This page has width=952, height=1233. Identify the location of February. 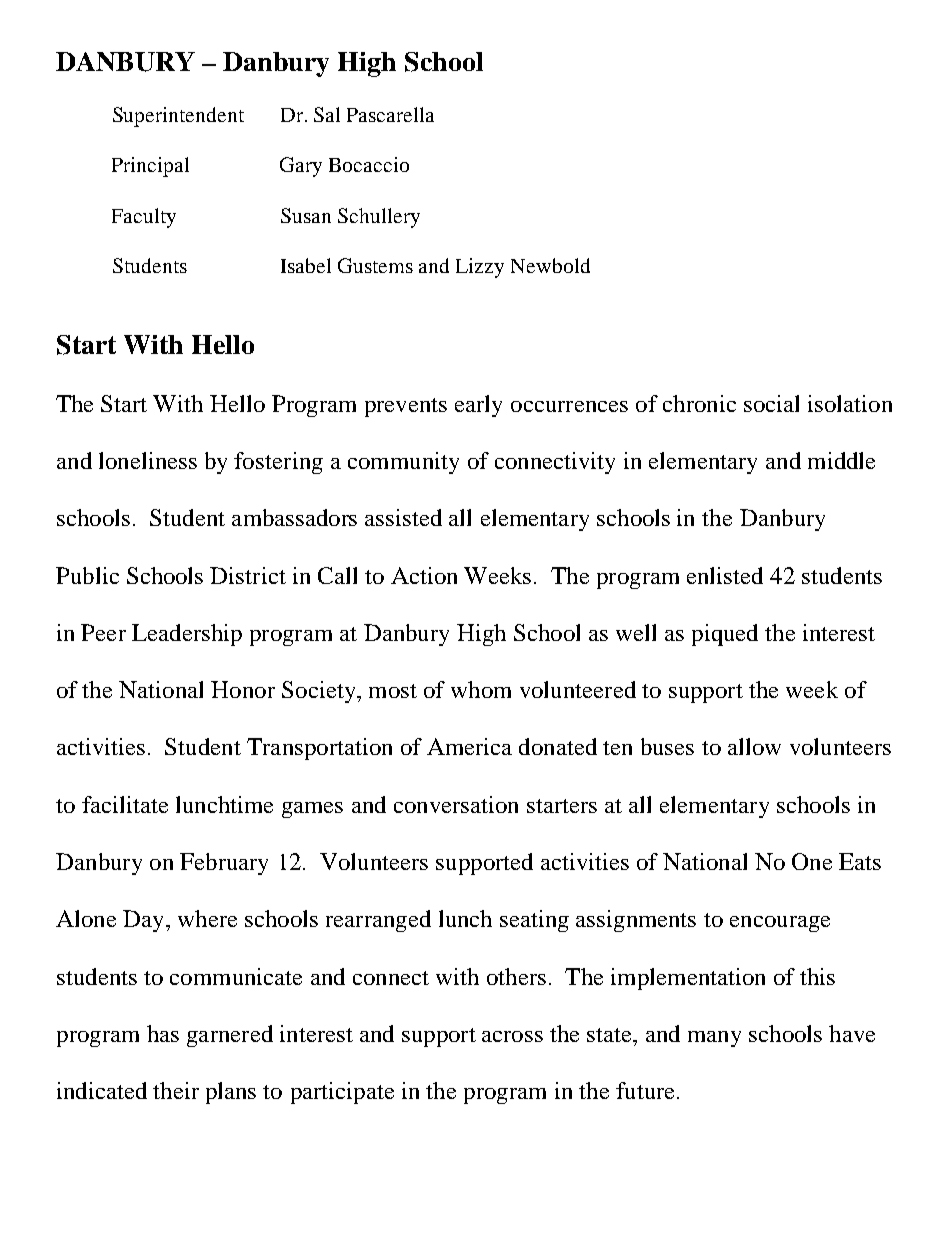
(224, 864).
